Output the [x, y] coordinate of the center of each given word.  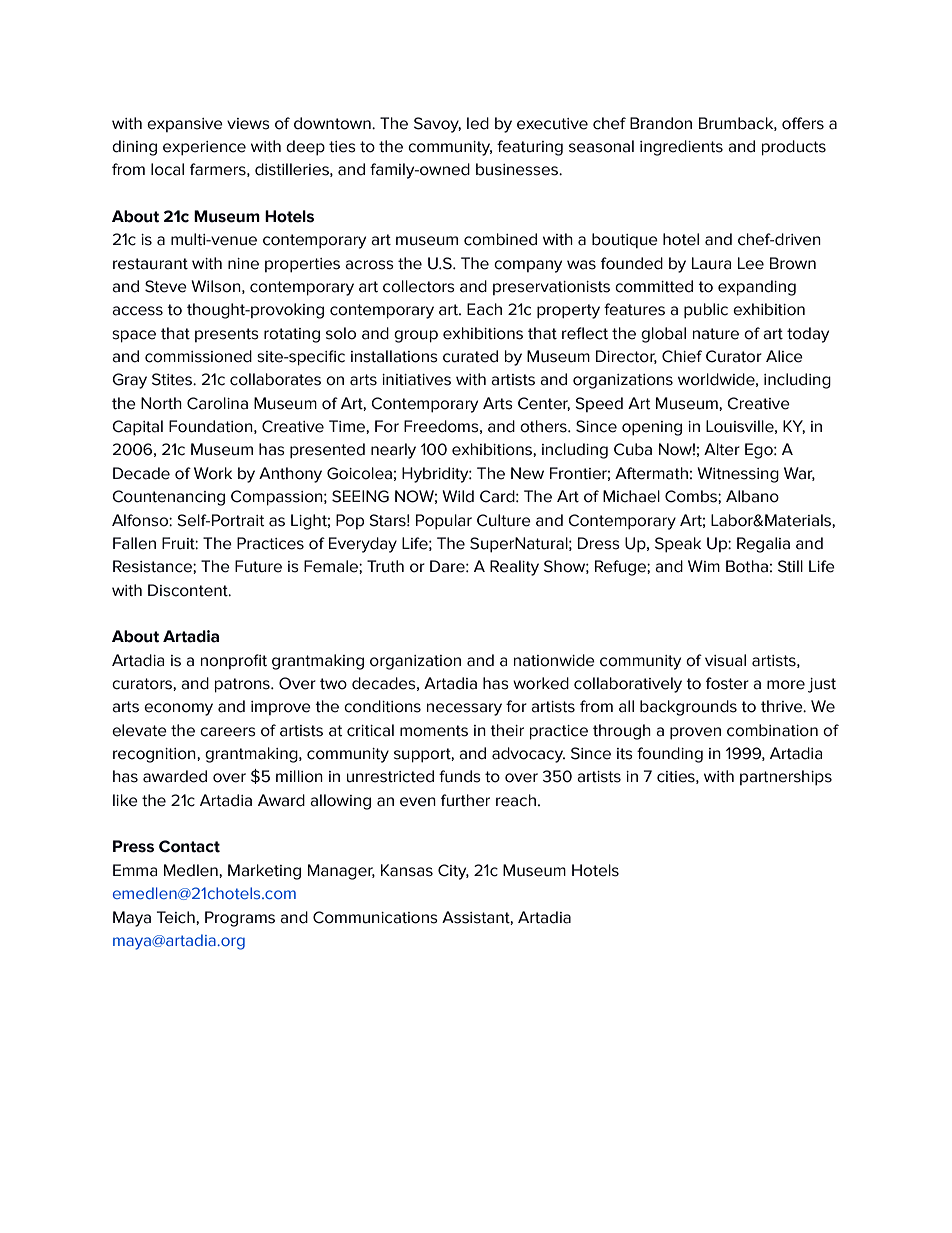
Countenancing [168, 498]
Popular [444, 522]
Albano [752, 496]
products [794, 148]
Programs [240, 919]
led [478, 123]
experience [204, 148]
